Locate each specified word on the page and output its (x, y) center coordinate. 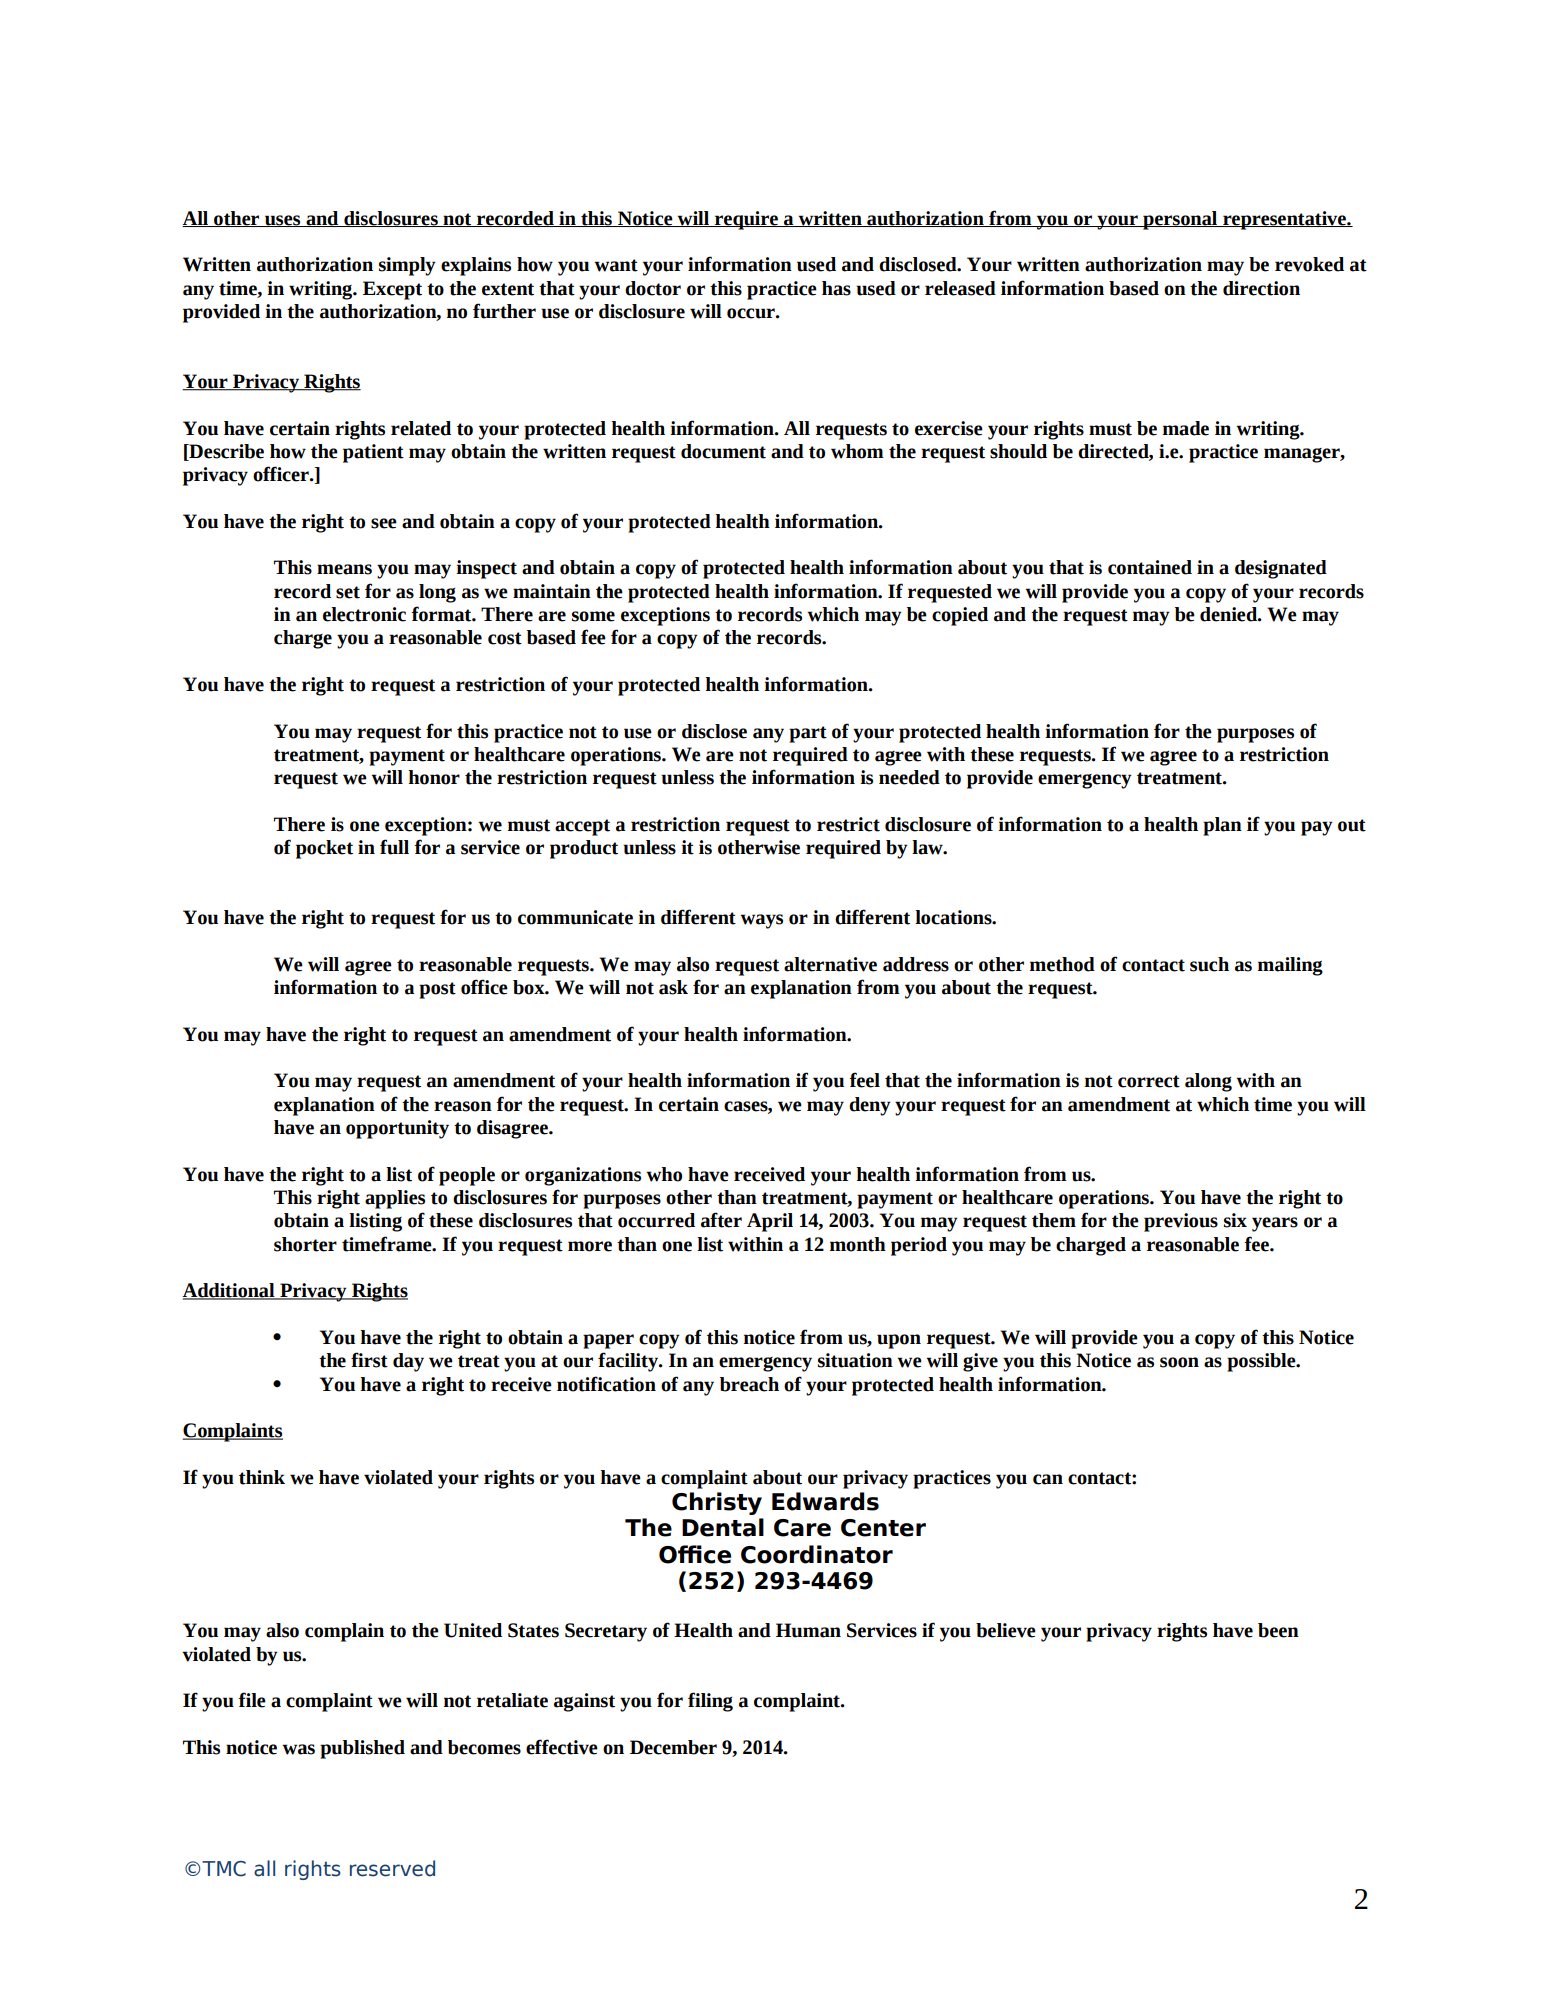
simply (407, 266)
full (394, 847)
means (344, 569)
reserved (392, 1868)
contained (1150, 567)
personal (1180, 220)
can (1048, 1479)
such (1209, 964)
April (770, 1222)
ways (761, 921)
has (836, 288)
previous (1181, 1222)
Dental (723, 1527)
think (262, 1477)
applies (395, 1199)
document (723, 451)
